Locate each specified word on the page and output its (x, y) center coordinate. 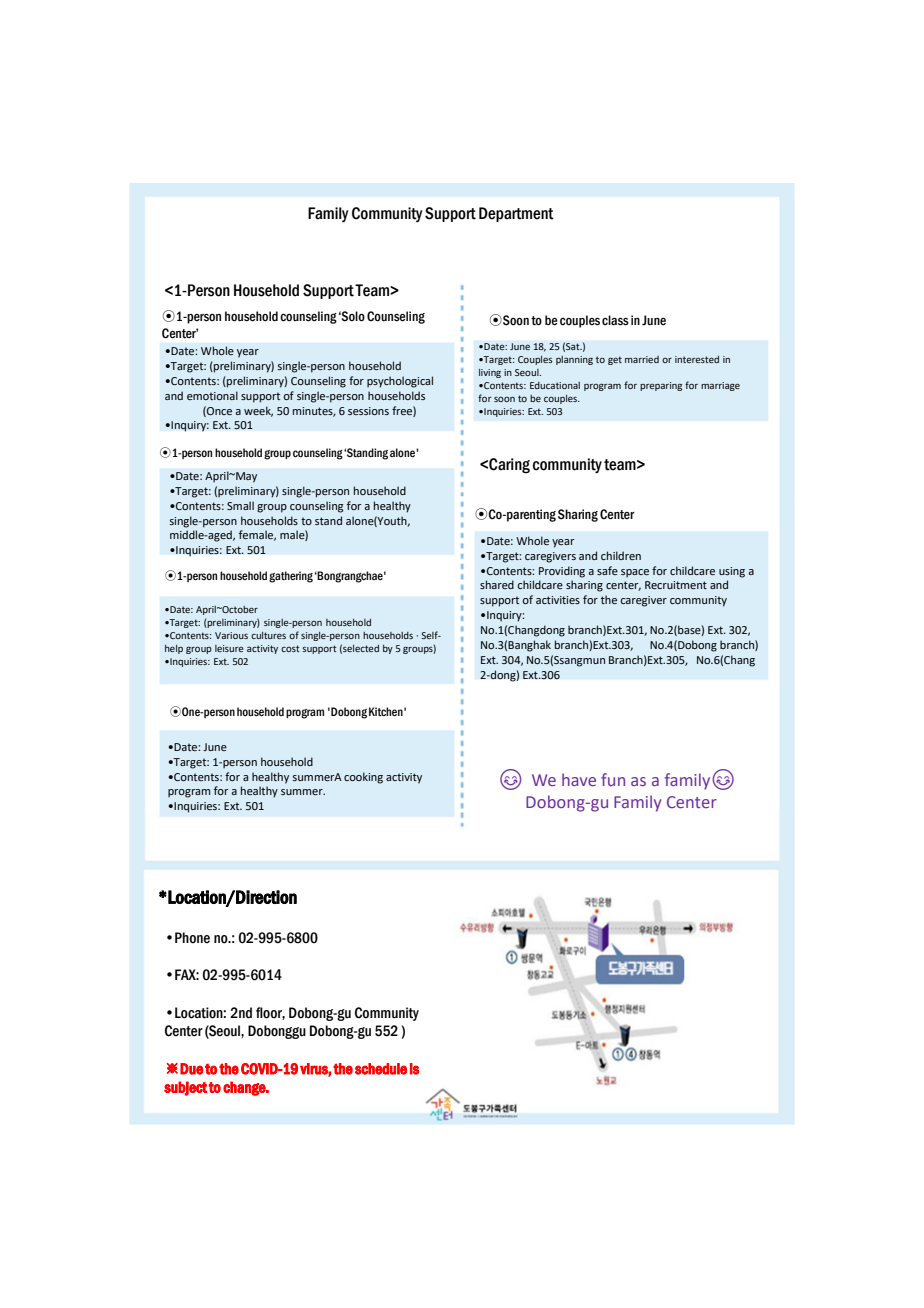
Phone (192, 938)
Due (191, 1069)
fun (613, 779)
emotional (212, 395)
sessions (368, 411)
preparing (661, 386)
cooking (363, 778)
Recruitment (676, 585)
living (490, 373)
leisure (229, 648)
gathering (291, 577)
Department (516, 214)
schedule (381, 1069)
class (615, 320)
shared (497, 584)
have (579, 779)
